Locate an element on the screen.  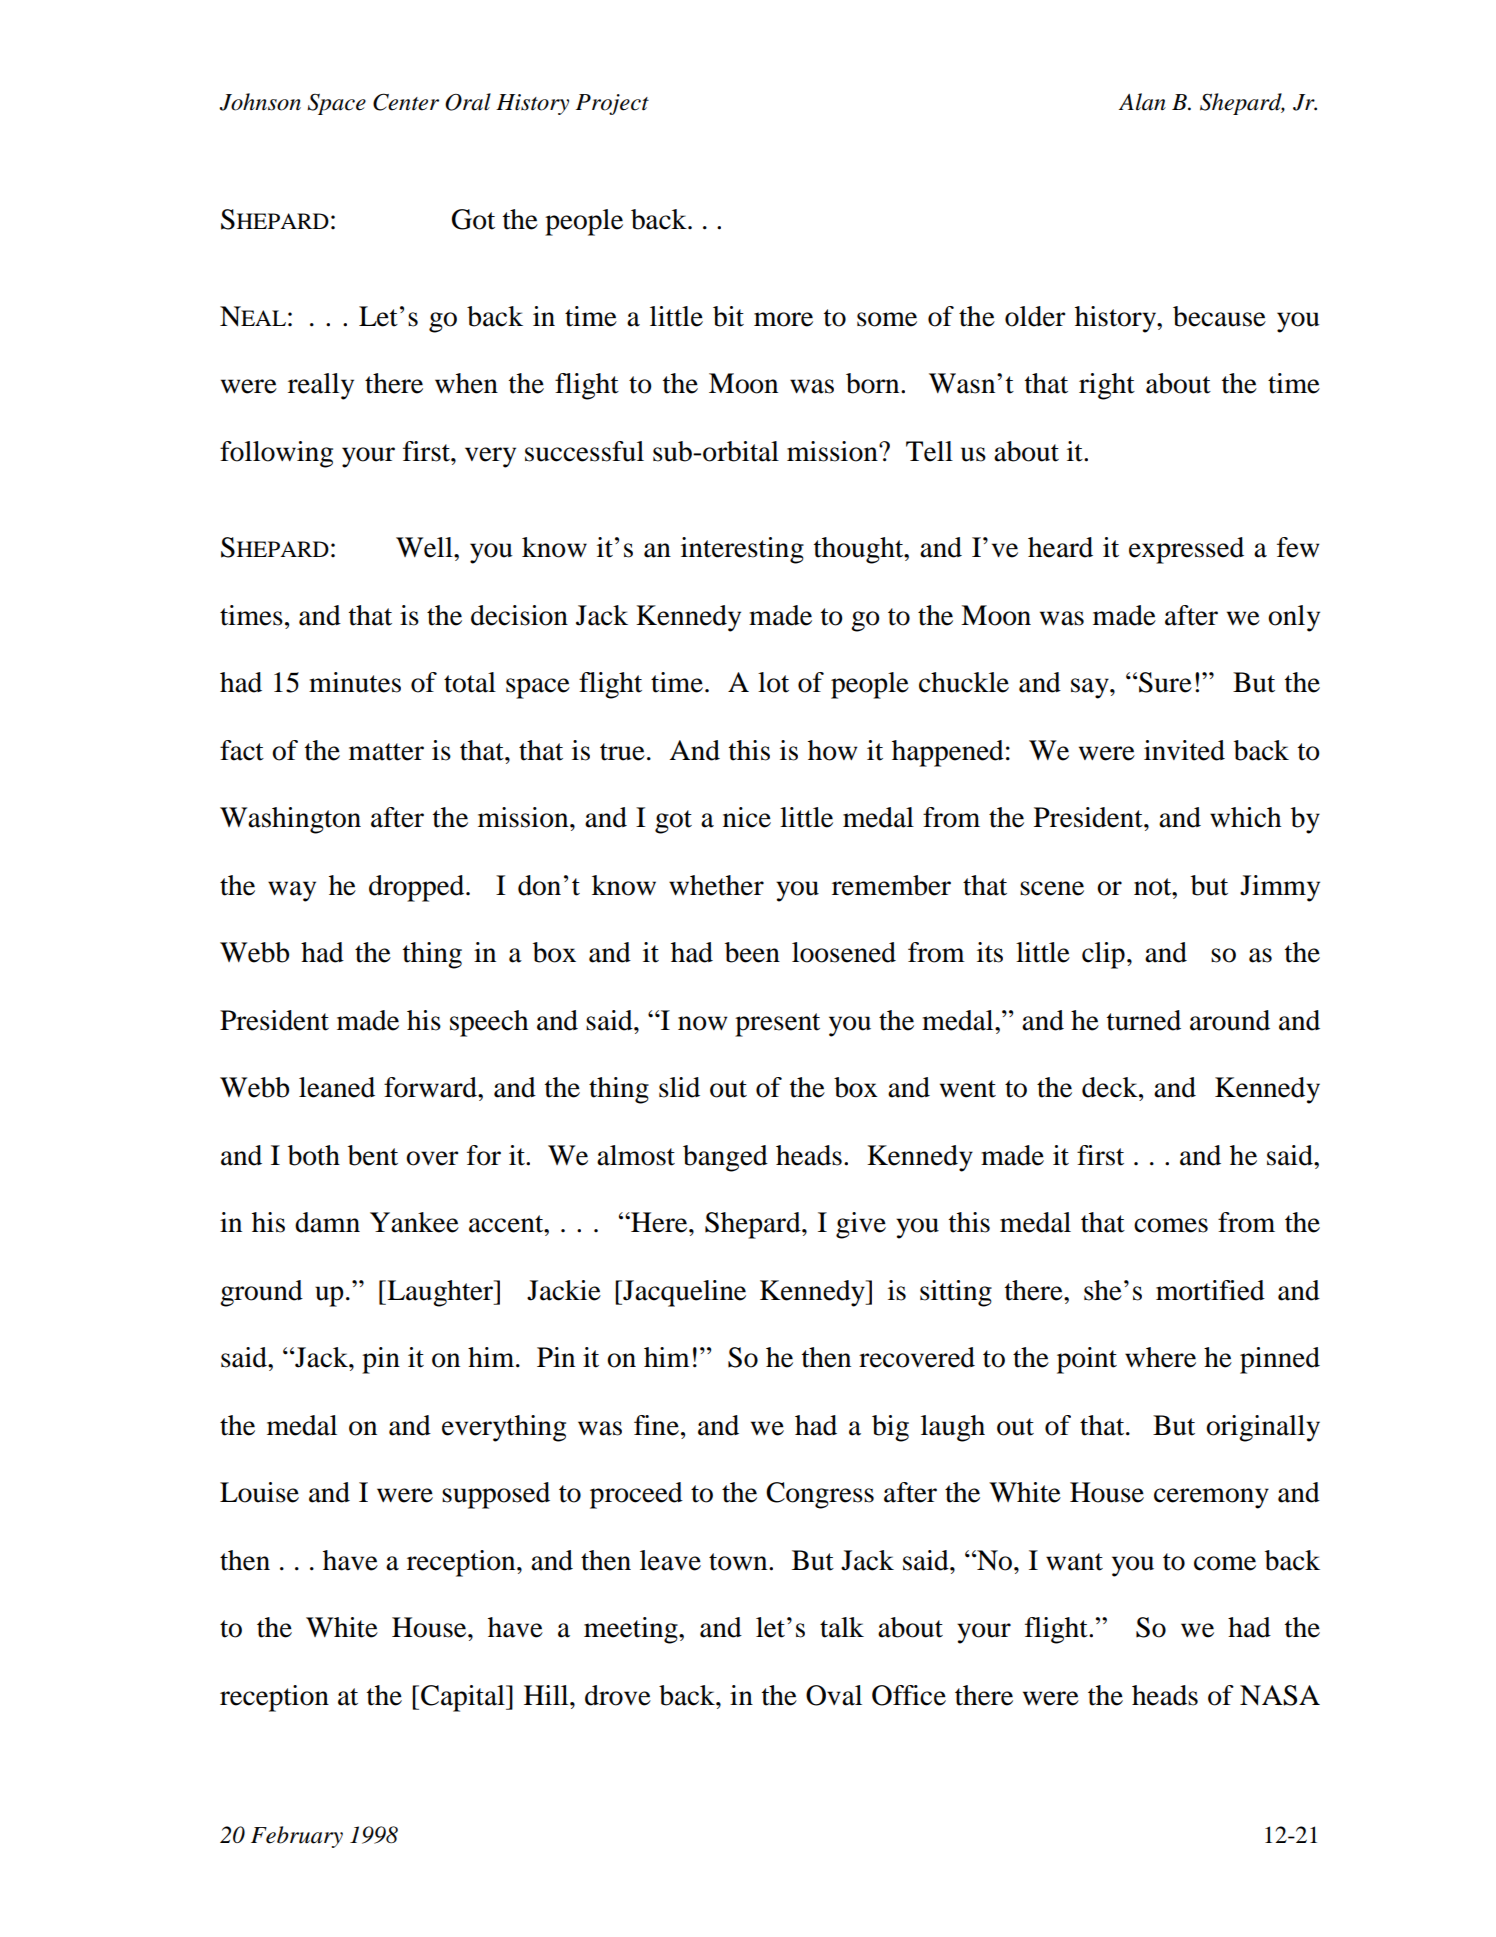
NASA is located at coordinates (1280, 1695).
